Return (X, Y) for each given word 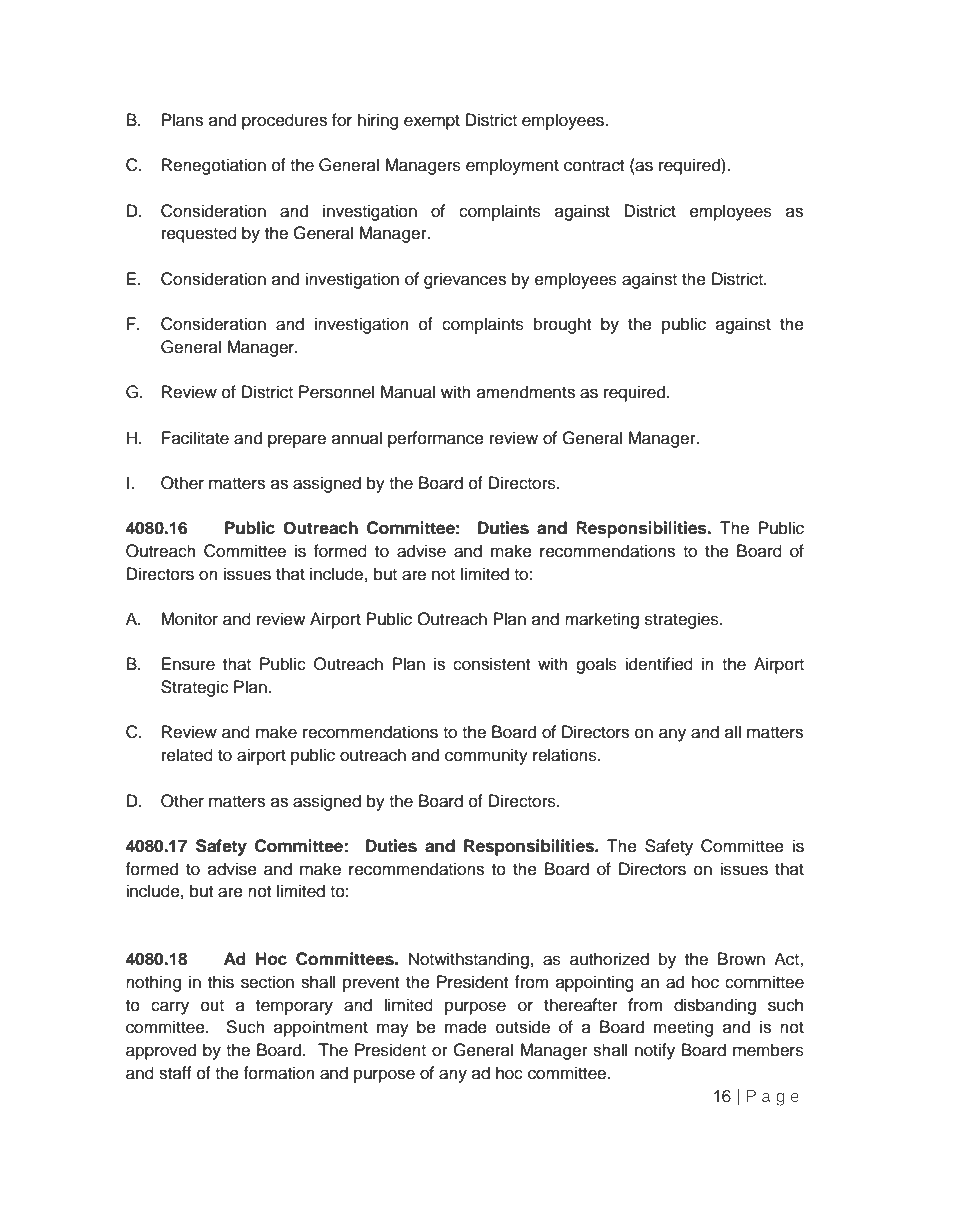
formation (279, 1073)
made (466, 1027)
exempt (432, 122)
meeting (683, 1028)
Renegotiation (214, 166)
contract (594, 165)
